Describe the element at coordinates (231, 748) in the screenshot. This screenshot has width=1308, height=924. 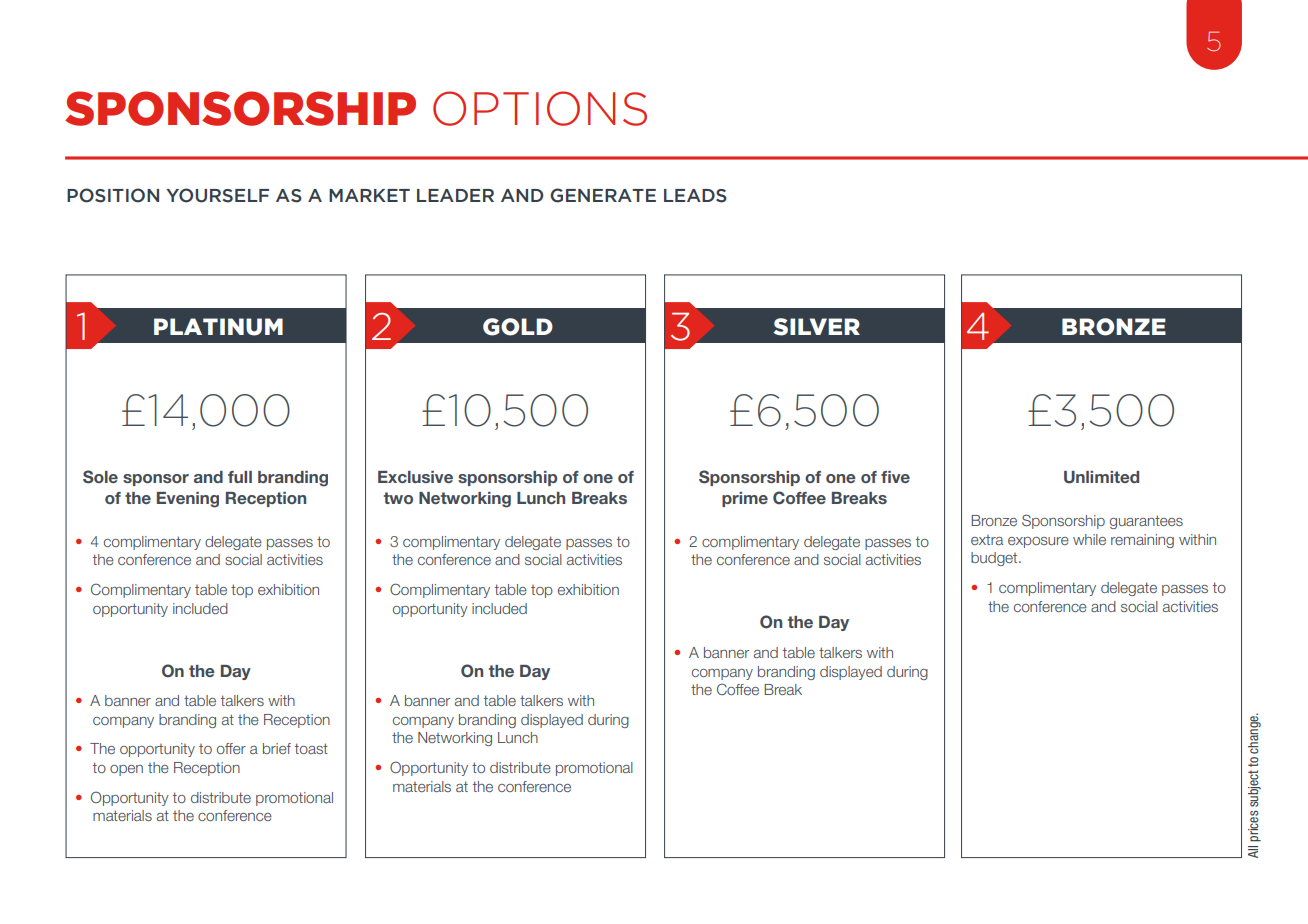
I see `offer` at that location.
